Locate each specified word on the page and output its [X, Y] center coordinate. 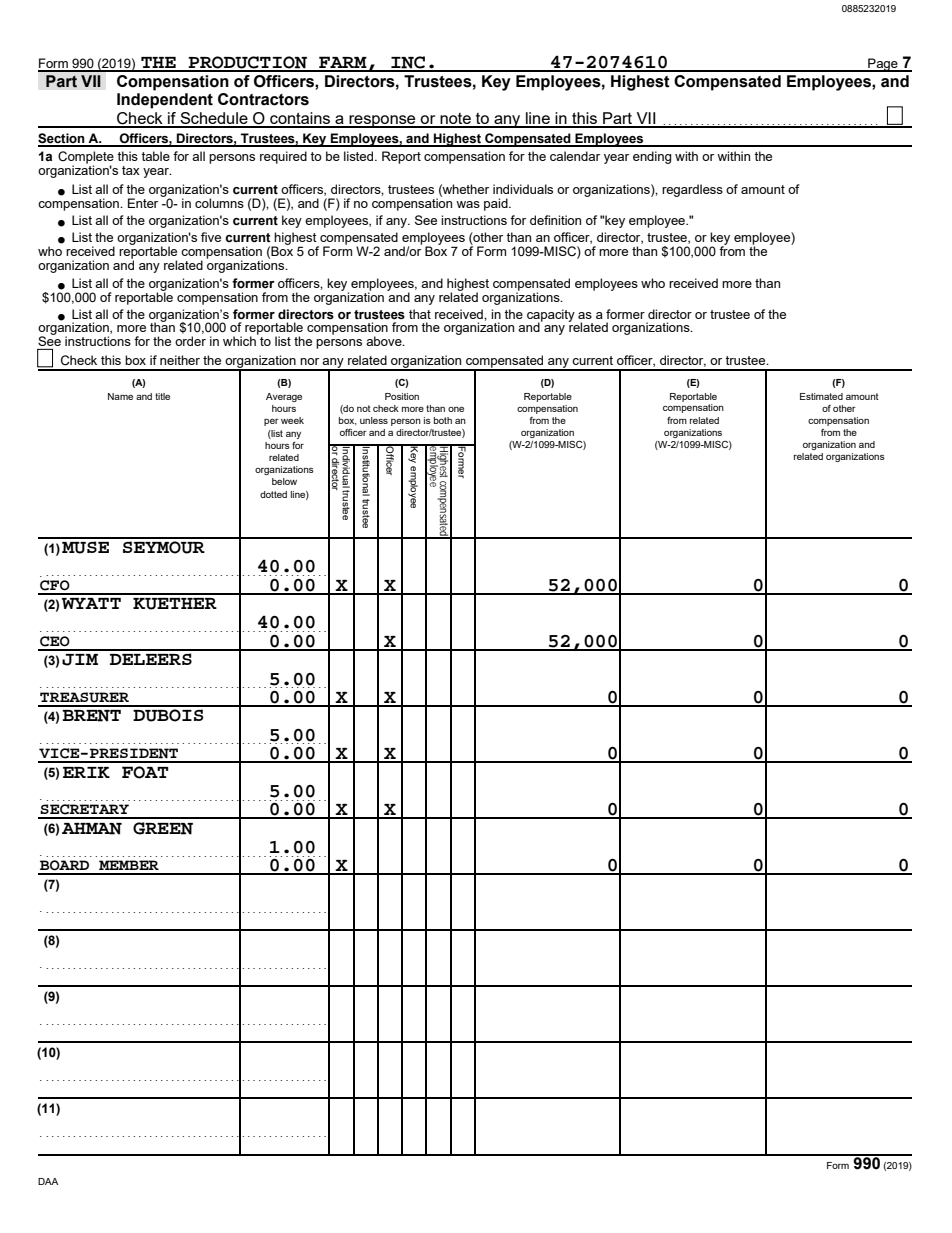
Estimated [821, 396]
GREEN [163, 828]
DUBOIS [168, 715]
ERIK [86, 772]
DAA [48, 1181]
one [456, 409]
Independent [165, 101]
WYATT [91, 603]
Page [883, 65]
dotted [273, 494]
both [443, 420]
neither [180, 360]
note [455, 120]
